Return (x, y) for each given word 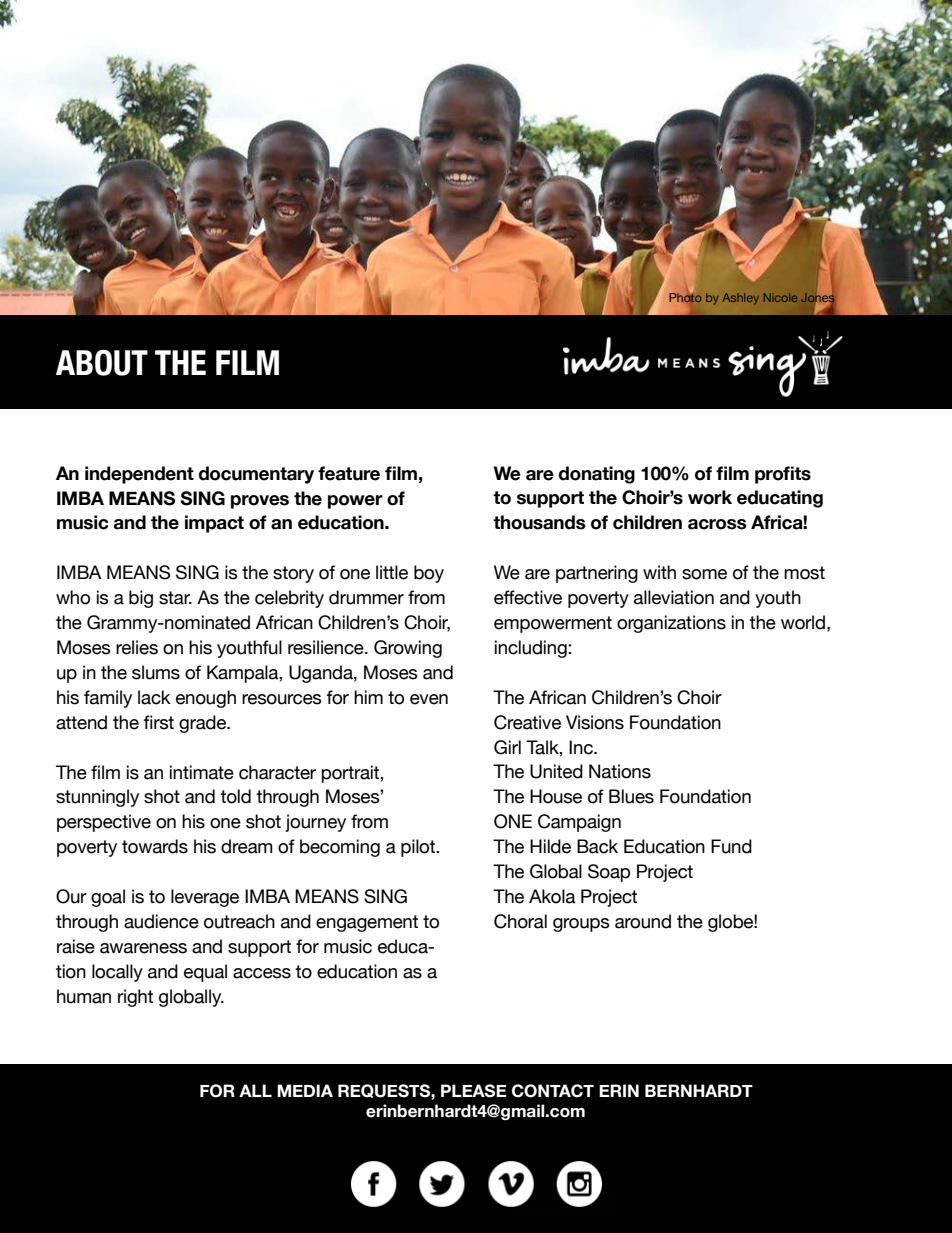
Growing (408, 649)
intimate (202, 772)
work (710, 497)
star (175, 598)
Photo (686, 298)
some (704, 574)
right (135, 998)
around (643, 921)
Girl (507, 747)
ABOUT (102, 363)
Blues (631, 796)
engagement (367, 923)
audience (161, 921)
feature (349, 473)
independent (139, 475)
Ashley (740, 299)
